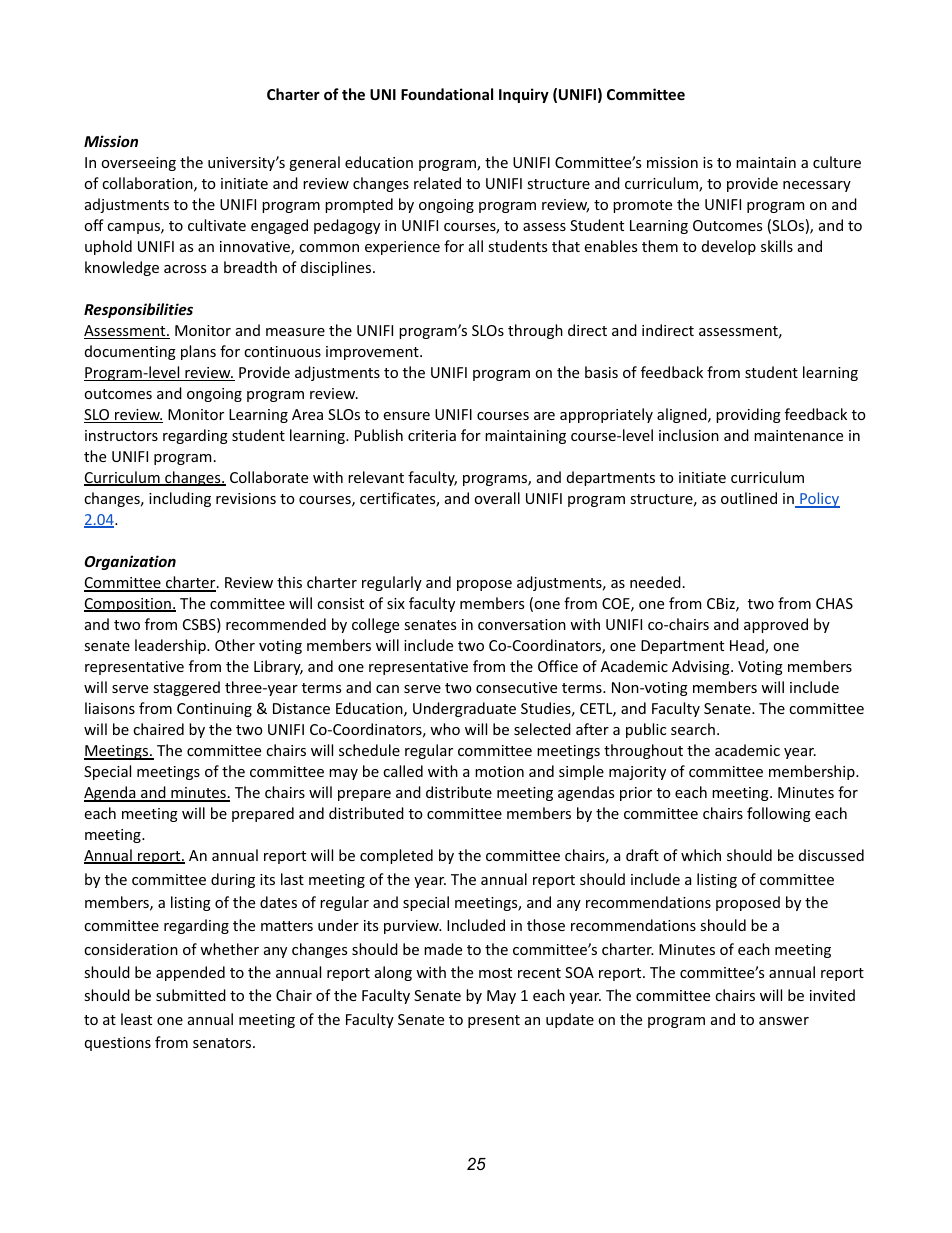 The image size is (952, 1233). Describe the element at coordinates (495, 973) in the screenshot. I see `most` at that location.
